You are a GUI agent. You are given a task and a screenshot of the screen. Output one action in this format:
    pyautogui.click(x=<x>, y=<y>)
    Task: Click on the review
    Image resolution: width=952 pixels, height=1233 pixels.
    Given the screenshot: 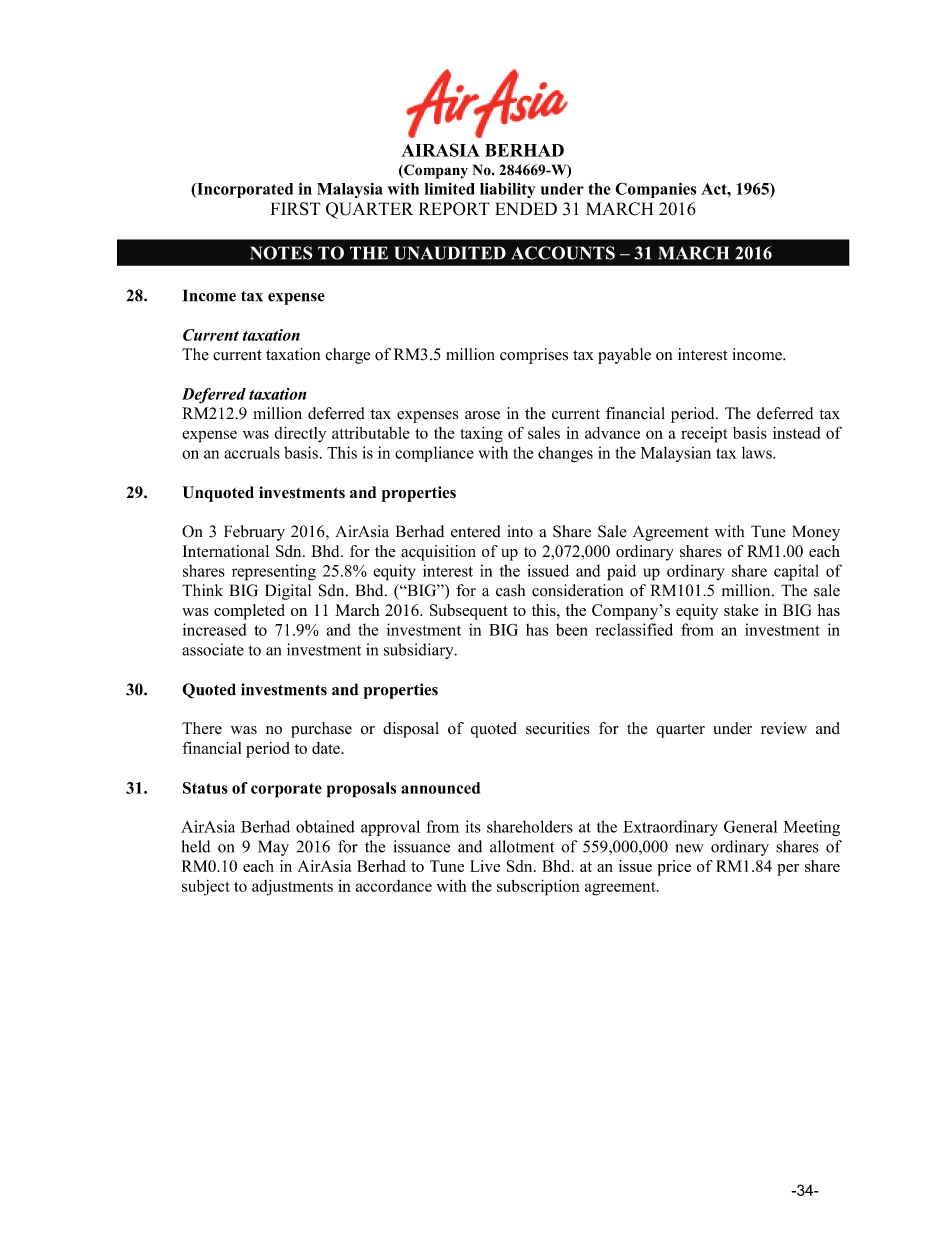 What is the action you would take?
    pyautogui.click(x=784, y=728)
